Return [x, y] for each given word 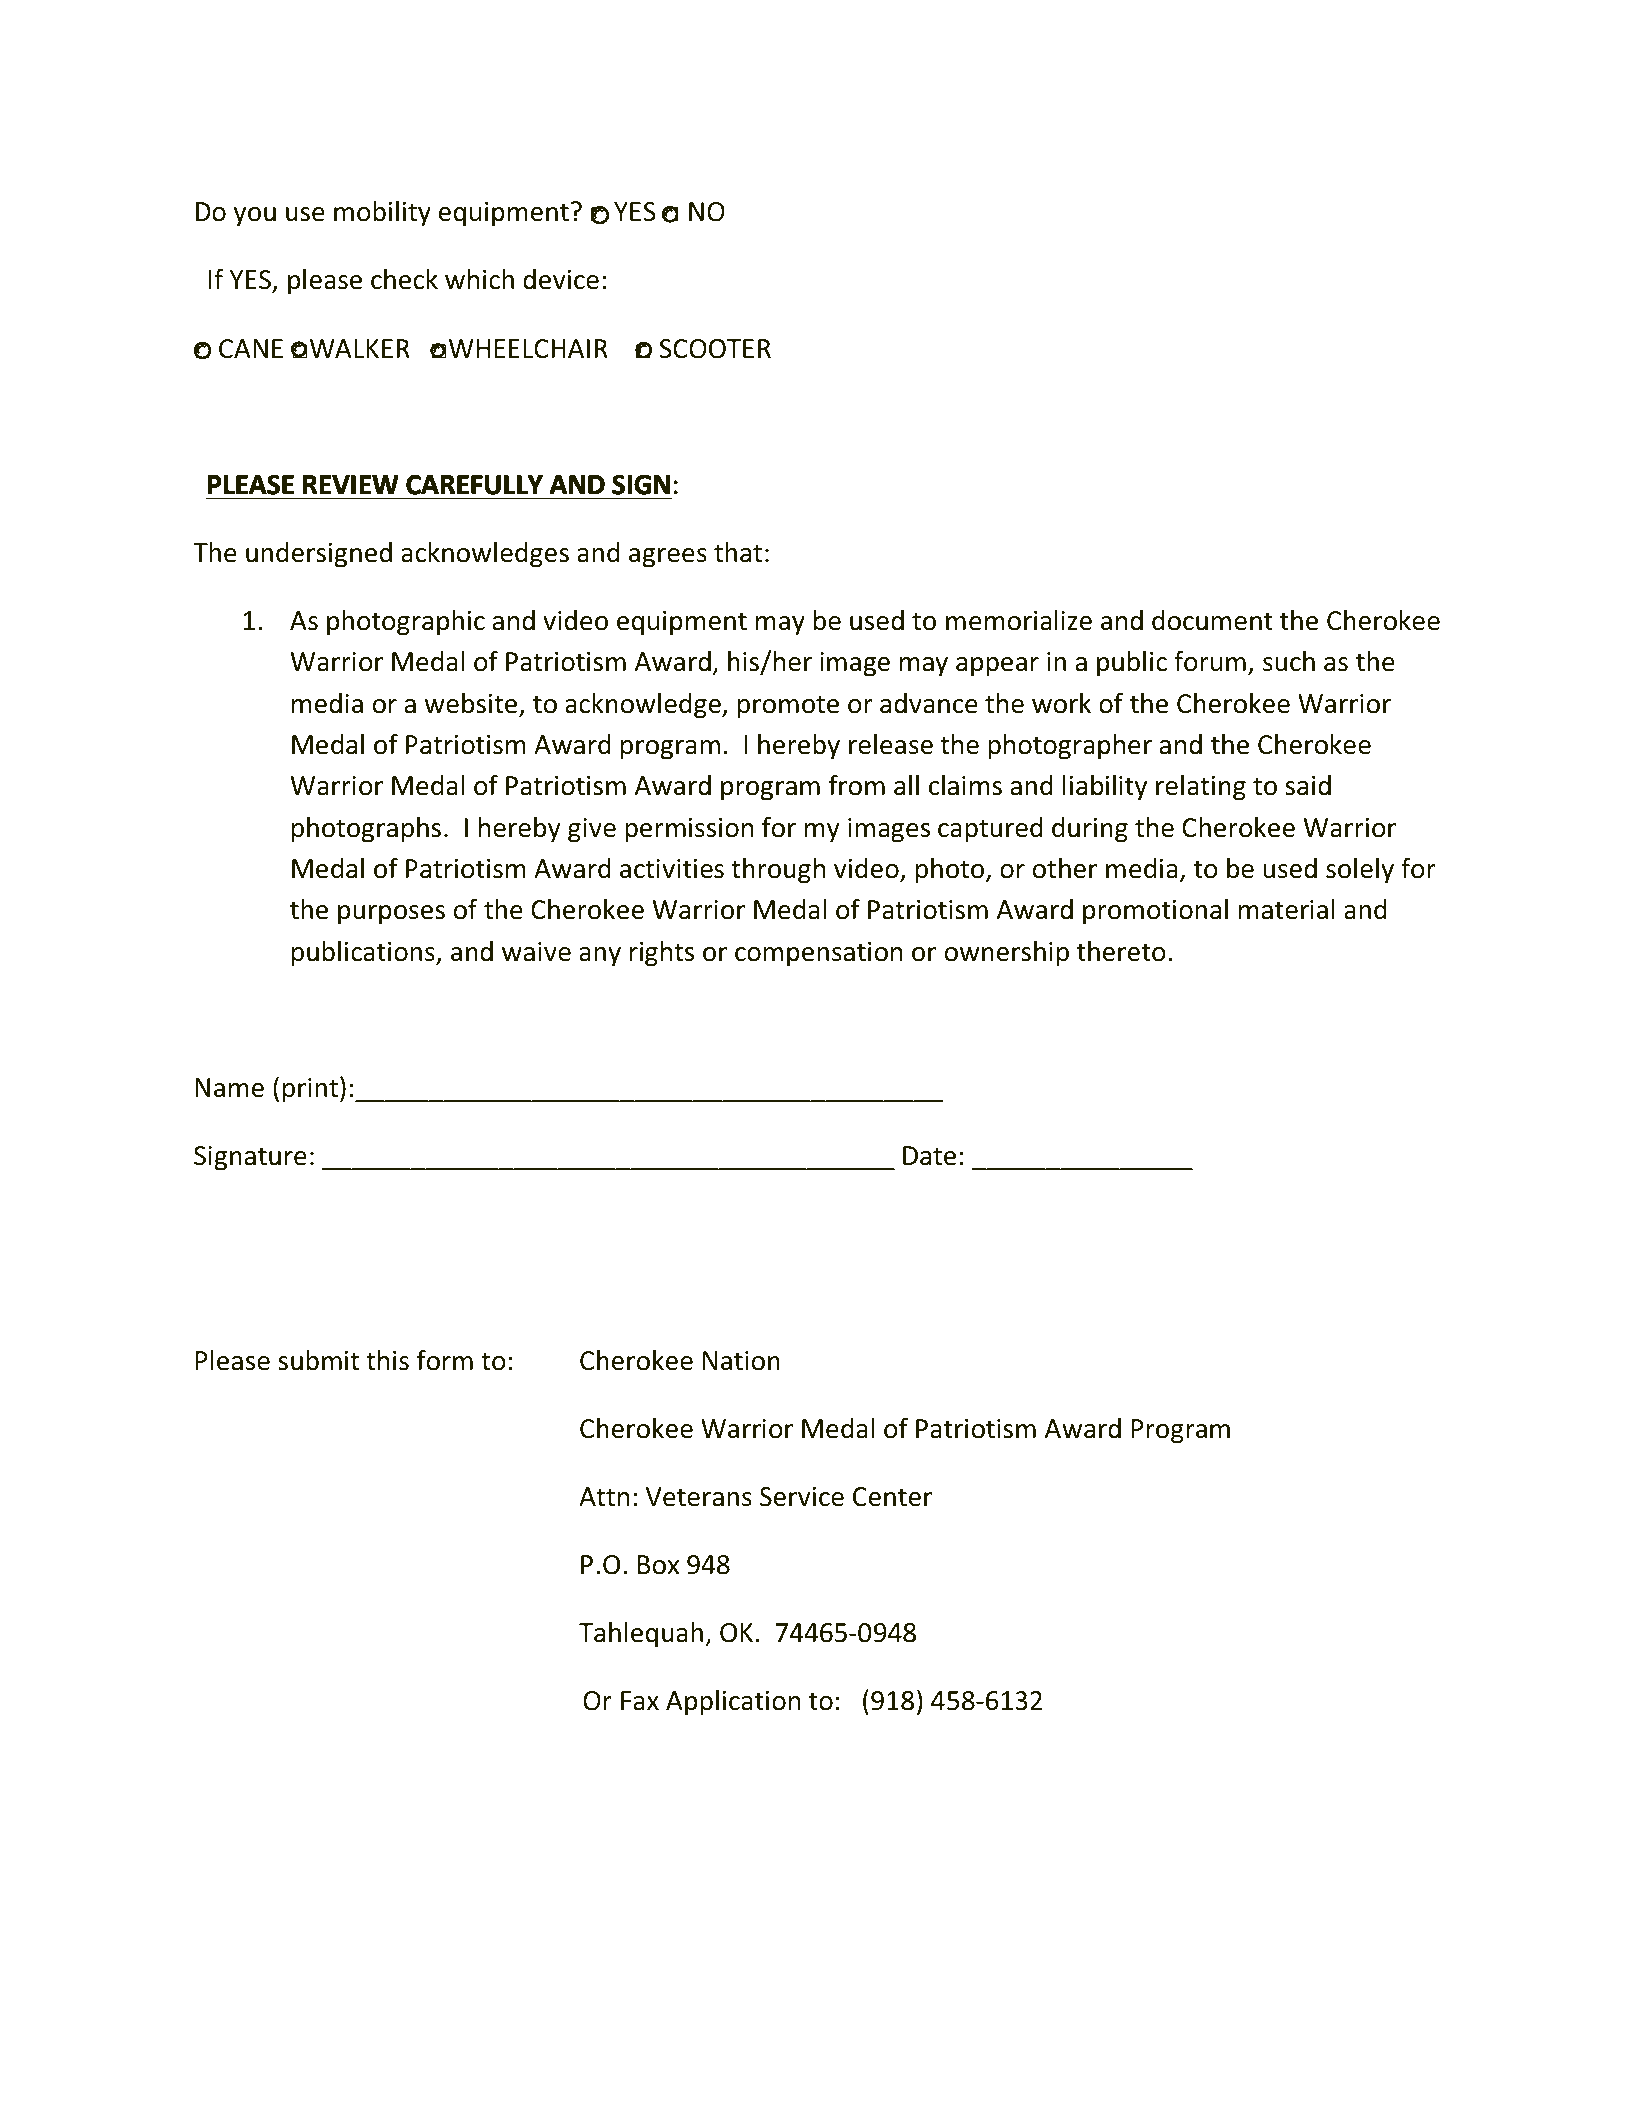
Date [929, 1156]
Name [229, 1088]
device [561, 279]
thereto [1121, 951]
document [1212, 620]
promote [788, 707]
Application [733, 1703]
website [472, 704]
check [404, 279]
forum [1210, 661]
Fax [640, 1701]
